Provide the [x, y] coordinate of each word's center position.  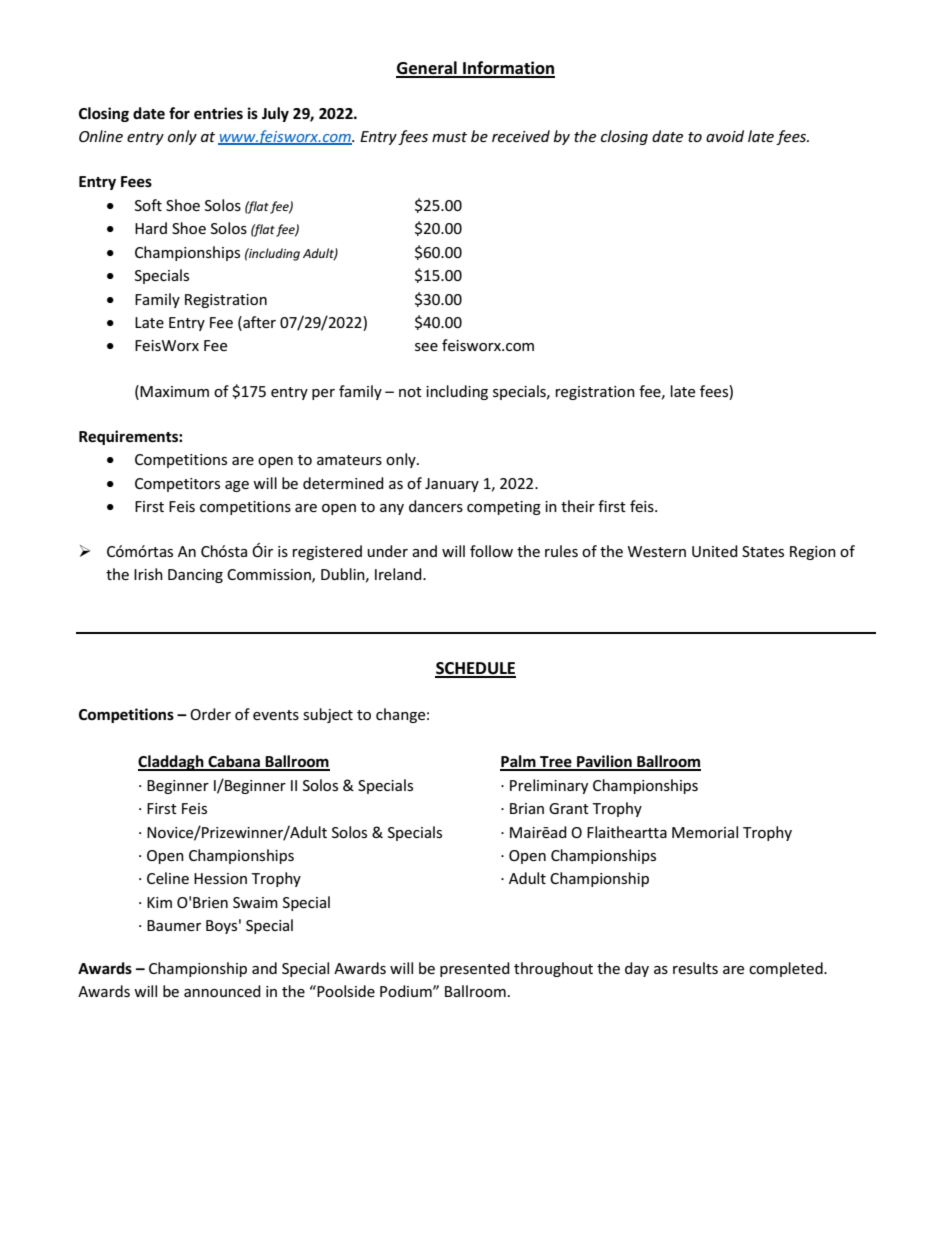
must [449, 137]
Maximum [174, 391]
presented [475, 969]
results [695, 968]
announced [222, 991]
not [410, 392]
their [578, 506]
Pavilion [604, 762]
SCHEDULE [475, 669]
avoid [725, 136]
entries [218, 113]
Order [210, 714]
